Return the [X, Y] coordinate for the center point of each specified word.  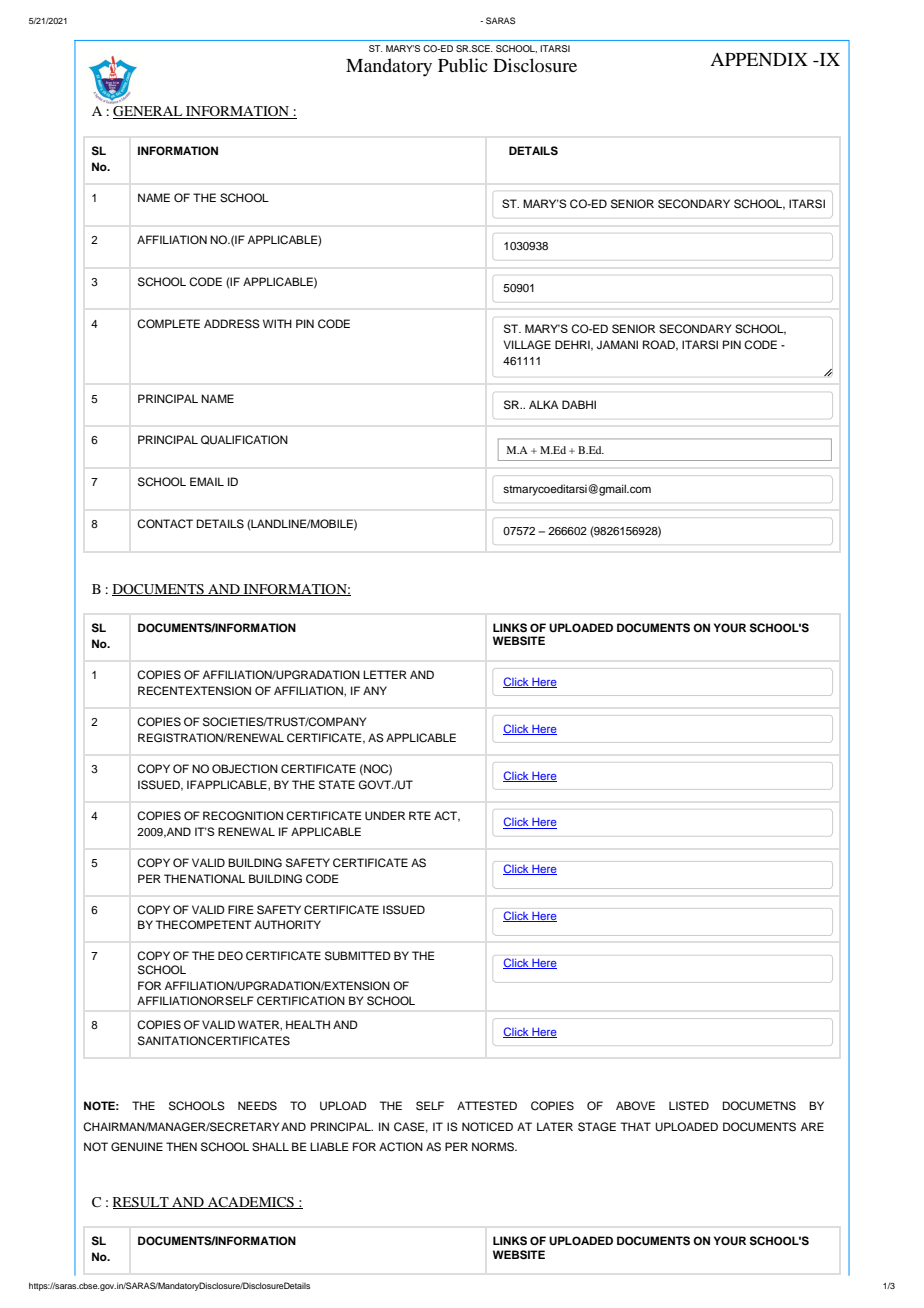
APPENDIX [759, 59]
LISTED [689, 1106]
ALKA [543, 404]
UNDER [385, 816]
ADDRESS [232, 324]
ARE [812, 1126]
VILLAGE [527, 345]
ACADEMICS [250, 1203]
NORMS [494, 1147]
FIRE [241, 909]
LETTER [385, 674]
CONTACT [165, 524]
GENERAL [149, 112]
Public [463, 65]
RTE [420, 815]
